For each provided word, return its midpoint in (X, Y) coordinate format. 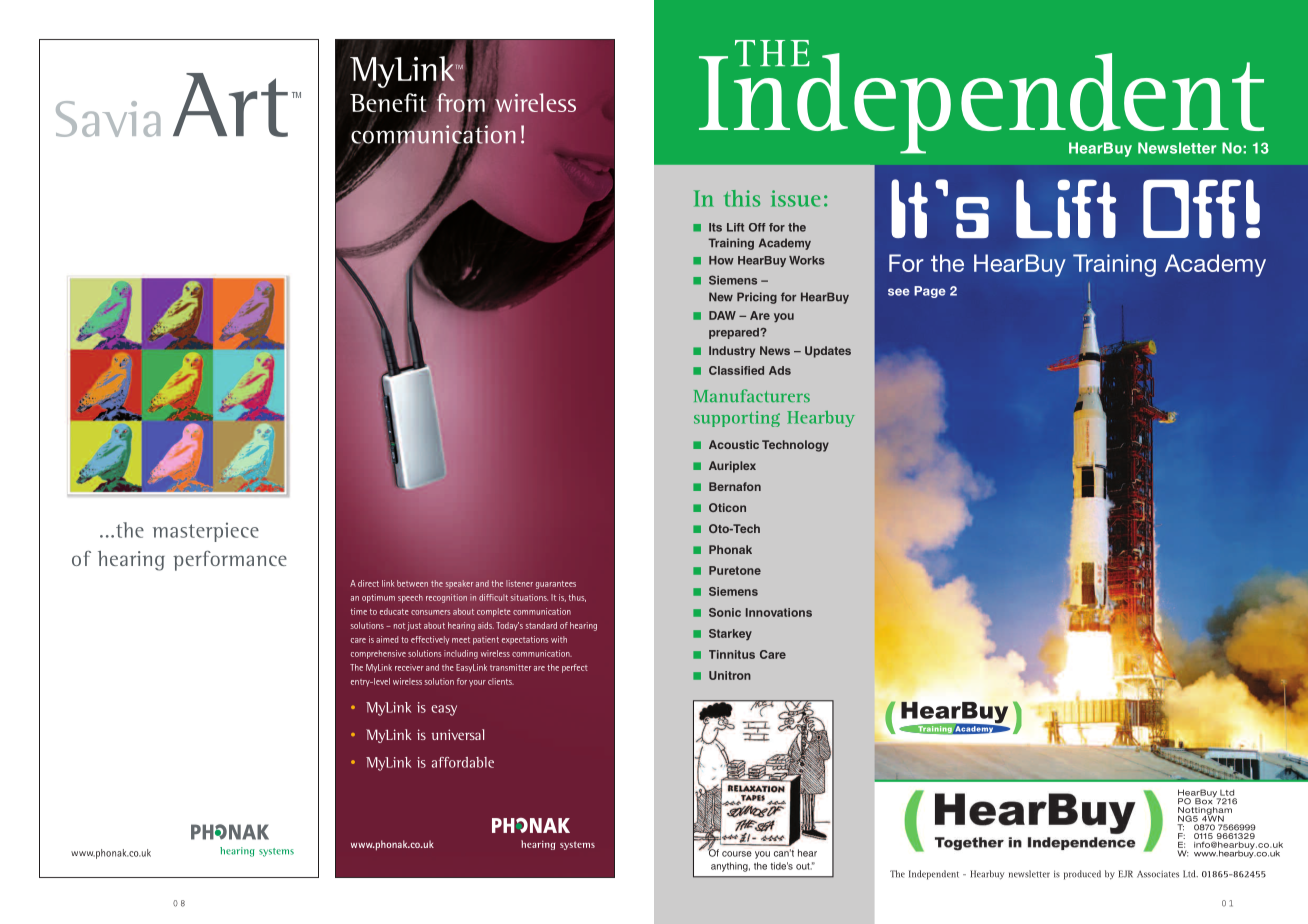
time (359, 611)
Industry (732, 352)
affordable (463, 762)
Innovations (779, 612)
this (742, 198)
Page (930, 292)
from (461, 103)
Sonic (725, 612)
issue (795, 198)
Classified (736, 370)
